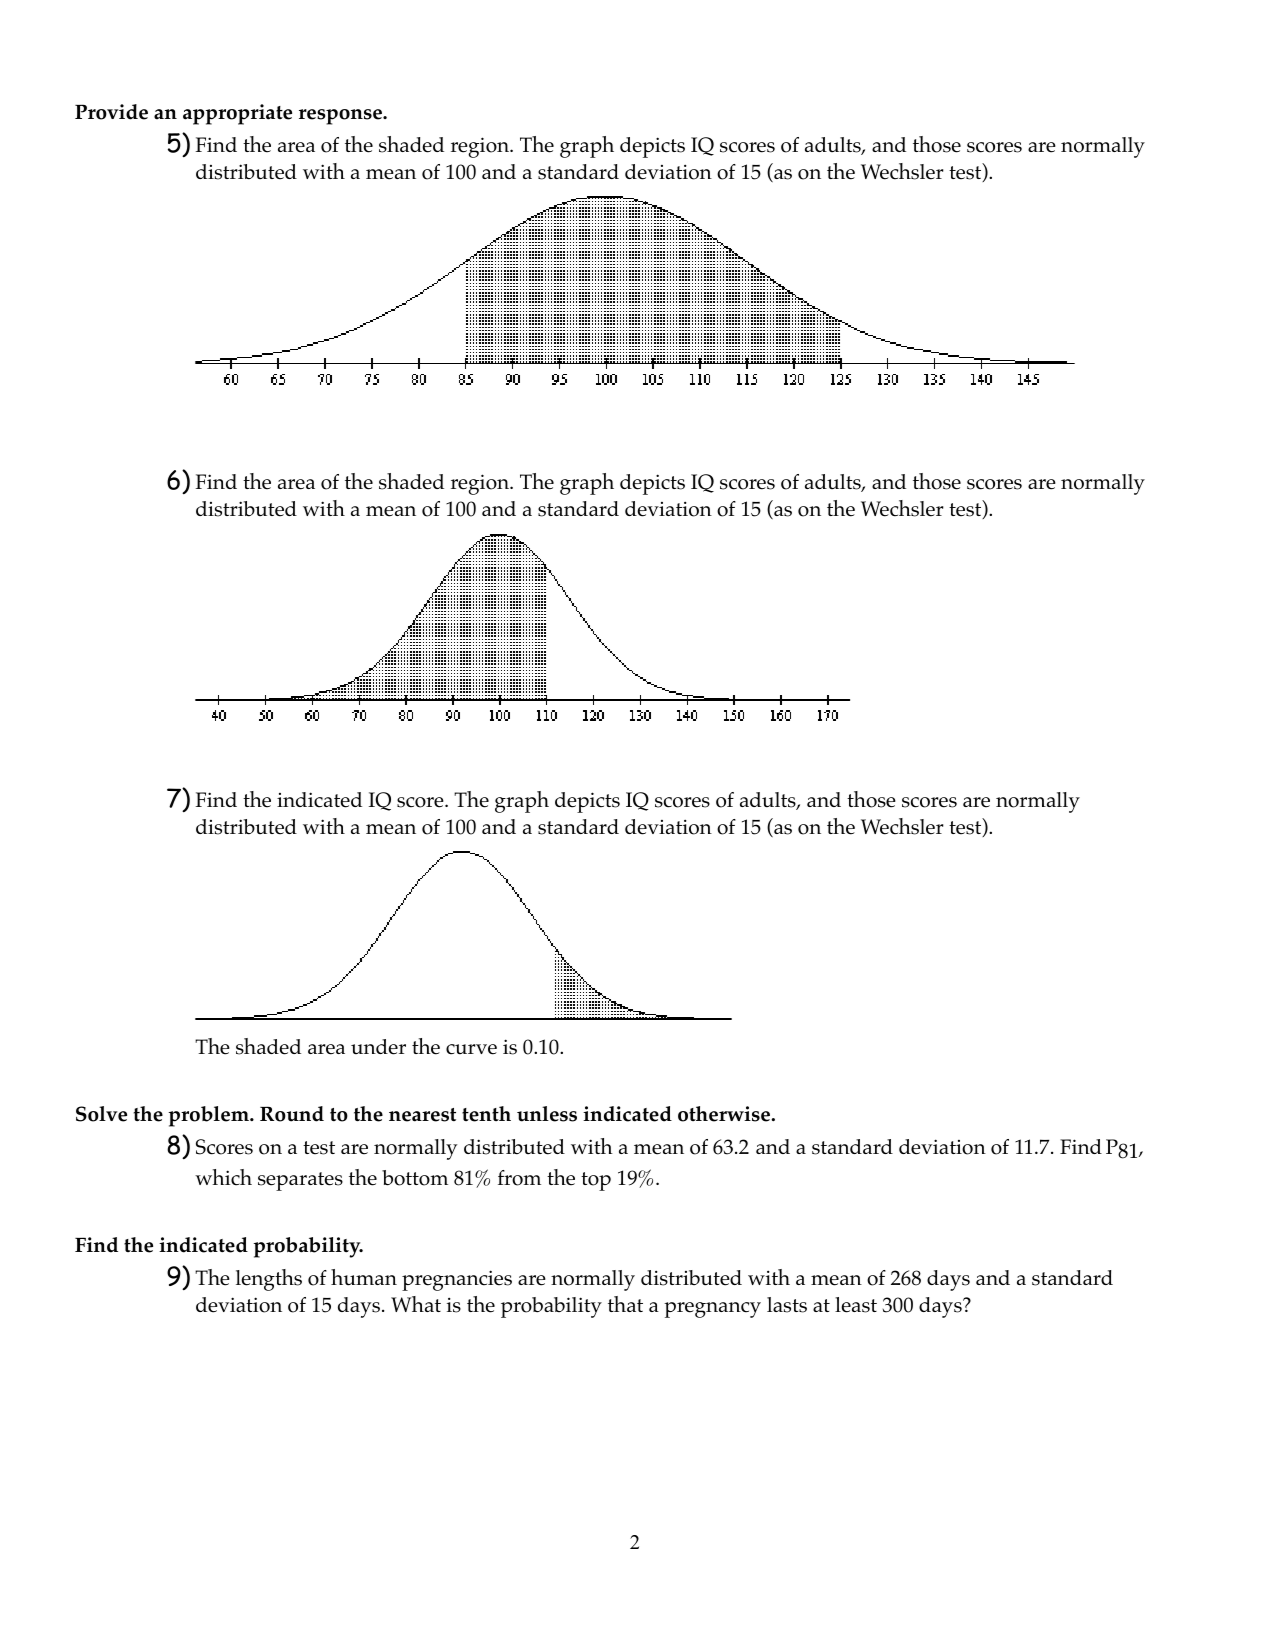 This screenshot has width=1272, height=1647. Describe the element at coordinates (471, 1049) in the screenshot. I see `curve` at that location.
